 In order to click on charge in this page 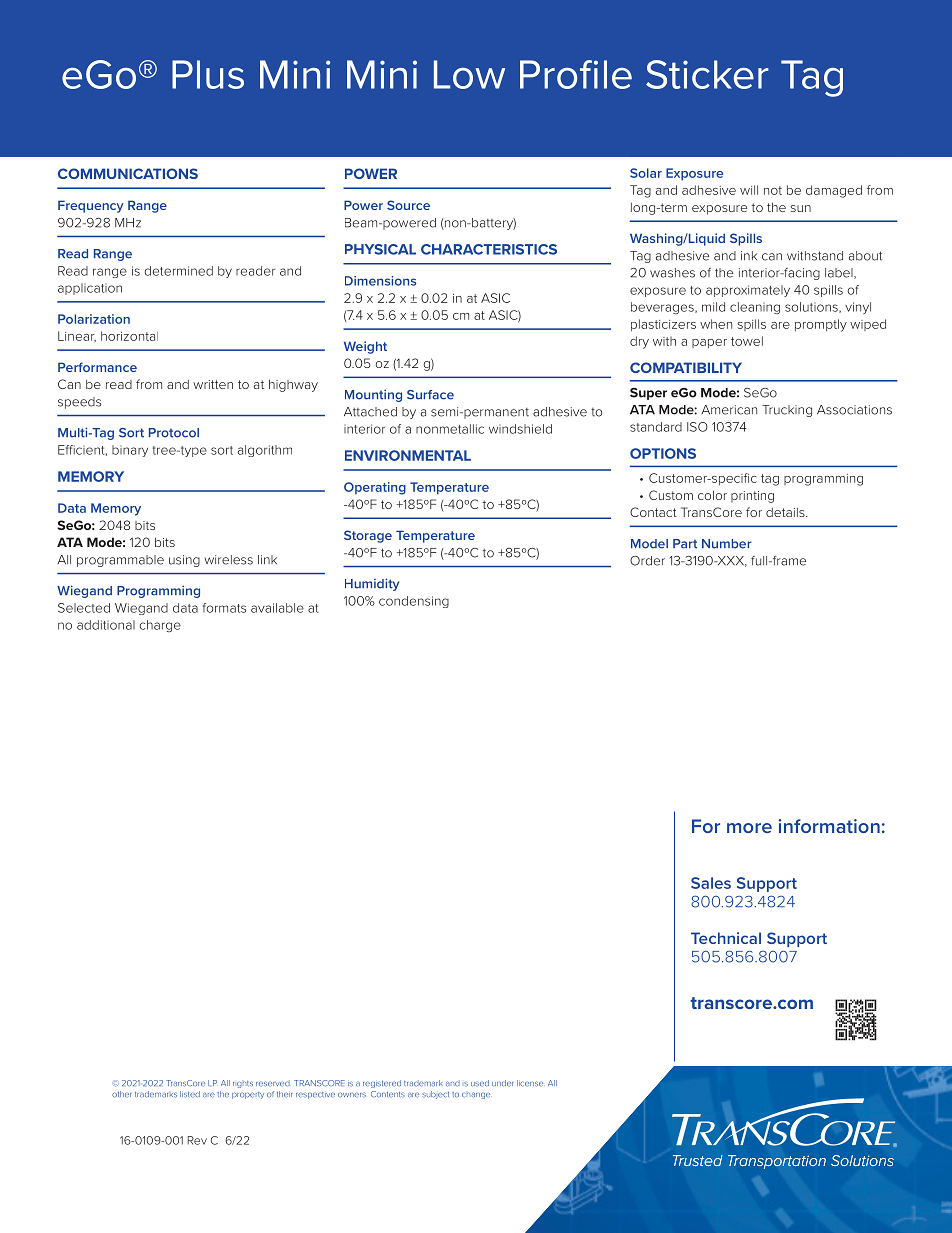, I will do `click(160, 626)`.
